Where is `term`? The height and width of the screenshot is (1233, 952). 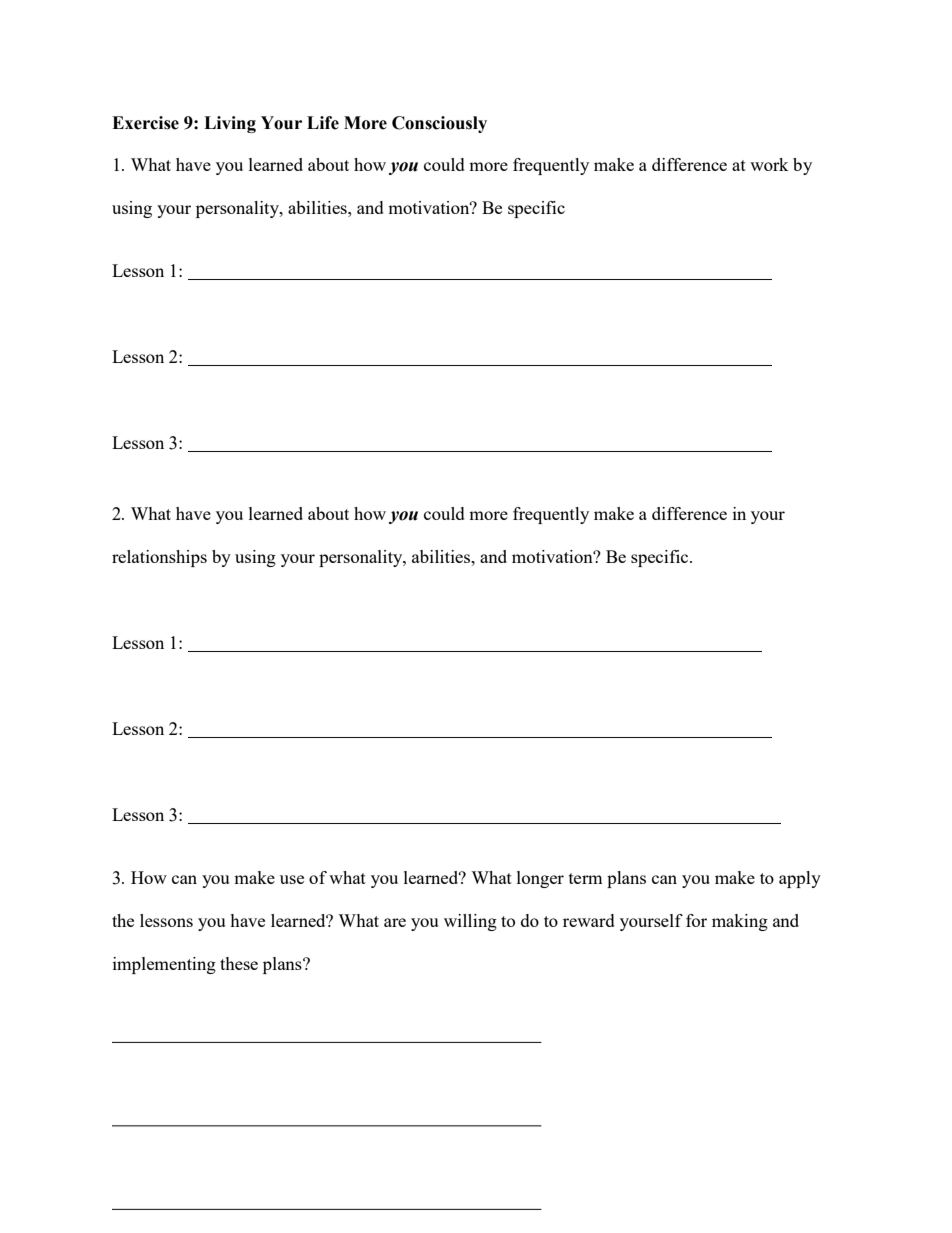
term is located at coordinates (586, 878).
